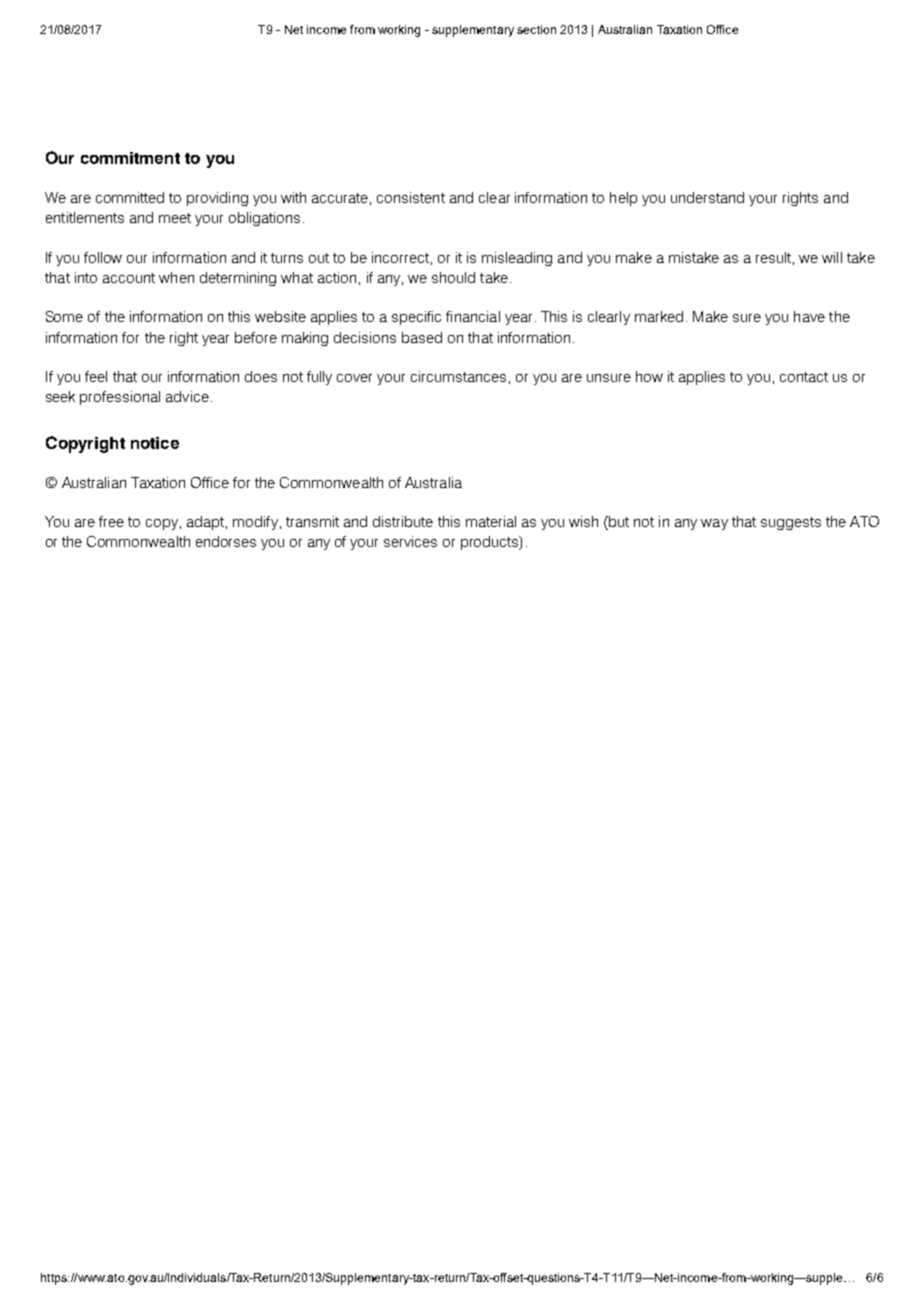 The width and height of the image is (924, 1308). What do you see at coordinates (403, 521) in the image?
I see `distribute` at bounding box center [403, 521].
